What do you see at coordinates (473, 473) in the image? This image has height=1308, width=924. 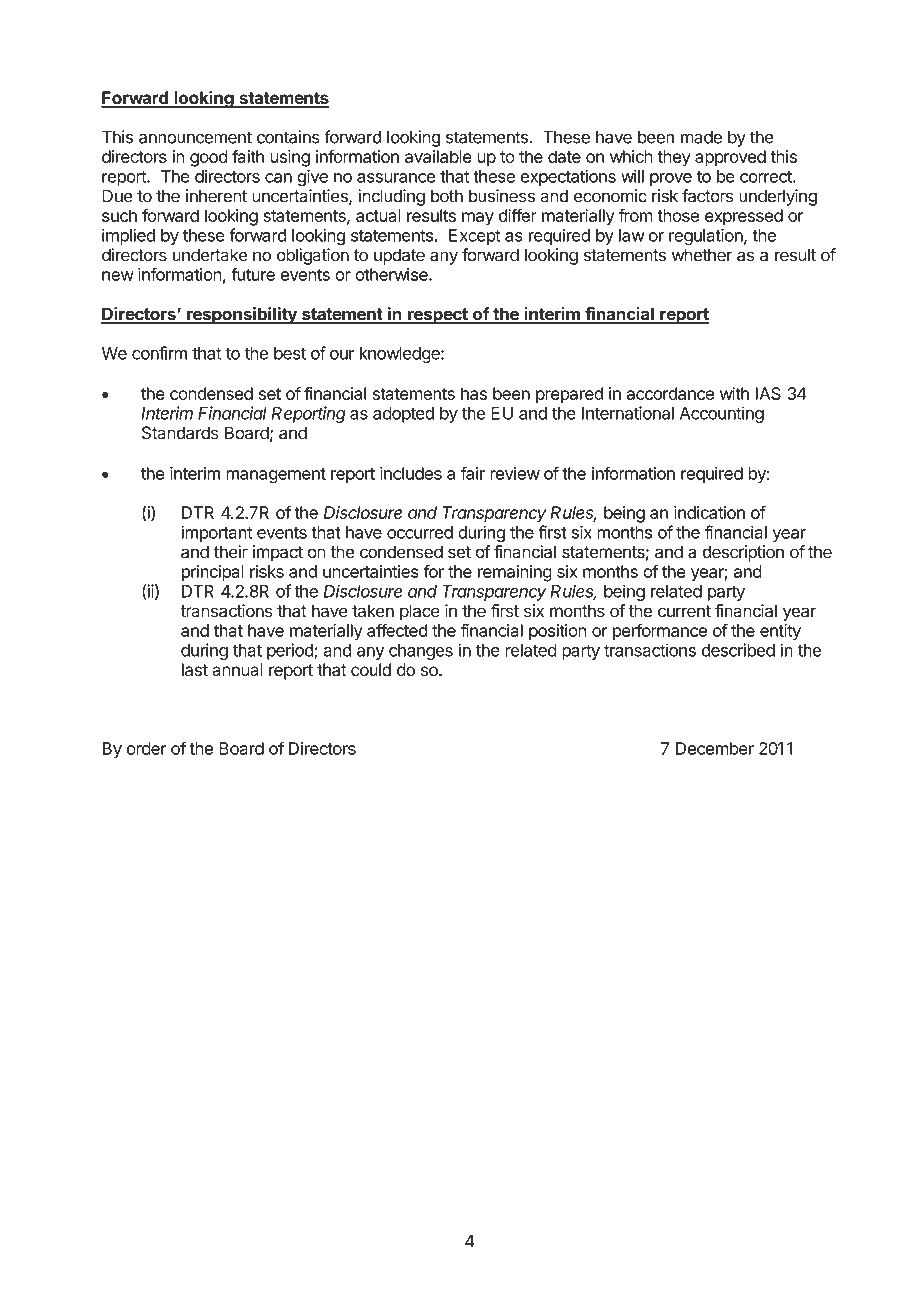 I see `fair` at bounding box center [473, 473].
